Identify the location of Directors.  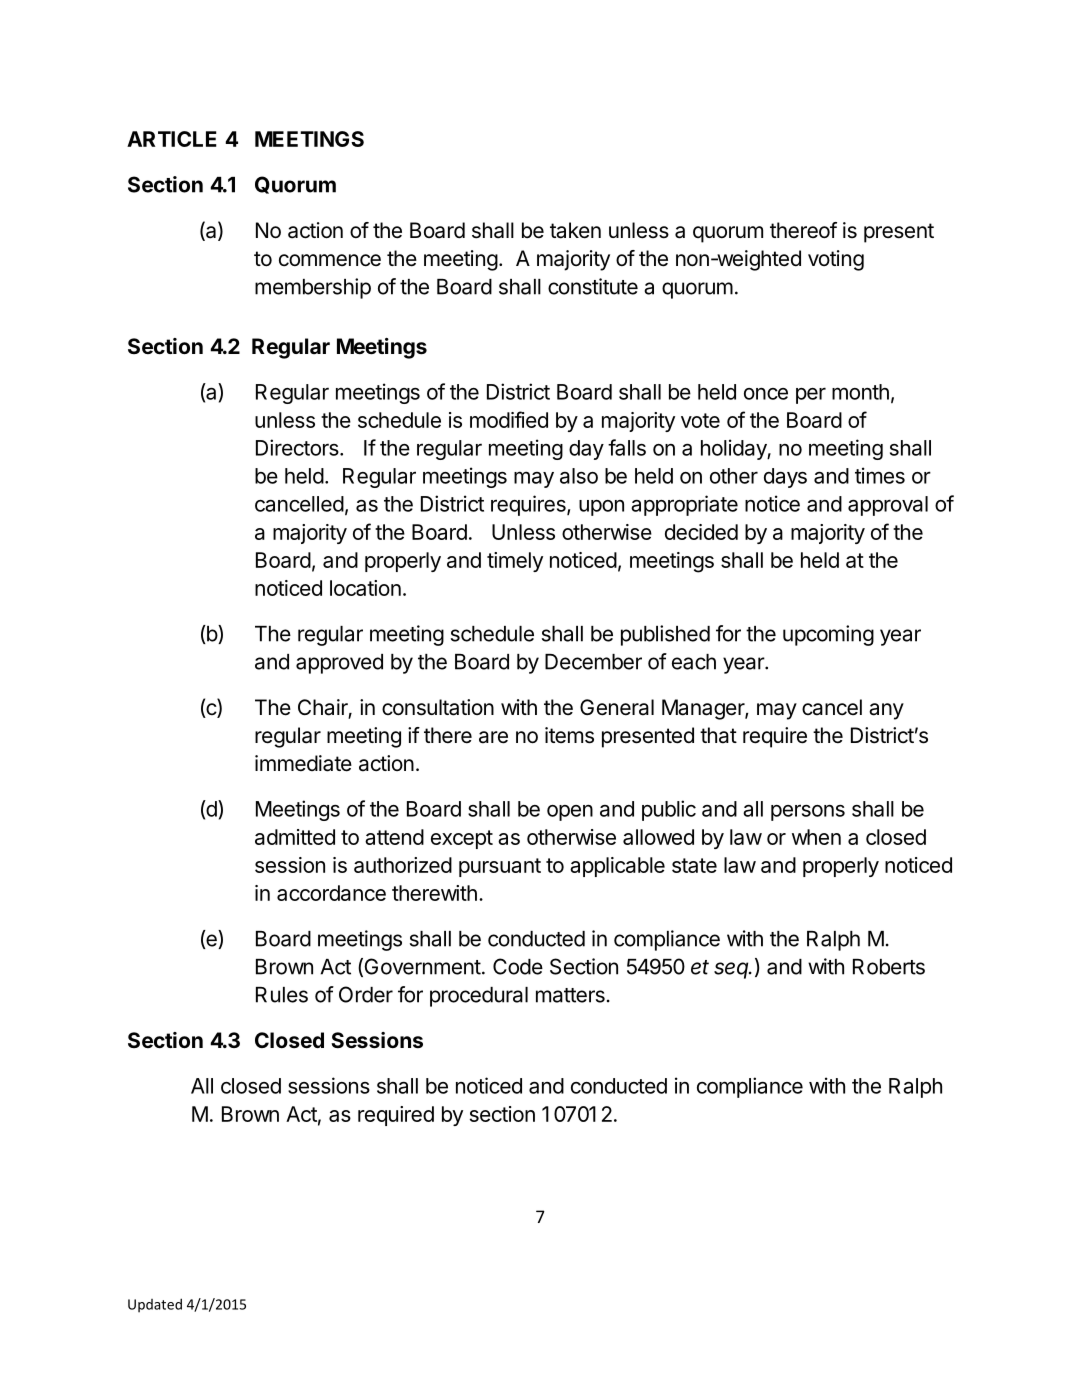
(298, 447).
